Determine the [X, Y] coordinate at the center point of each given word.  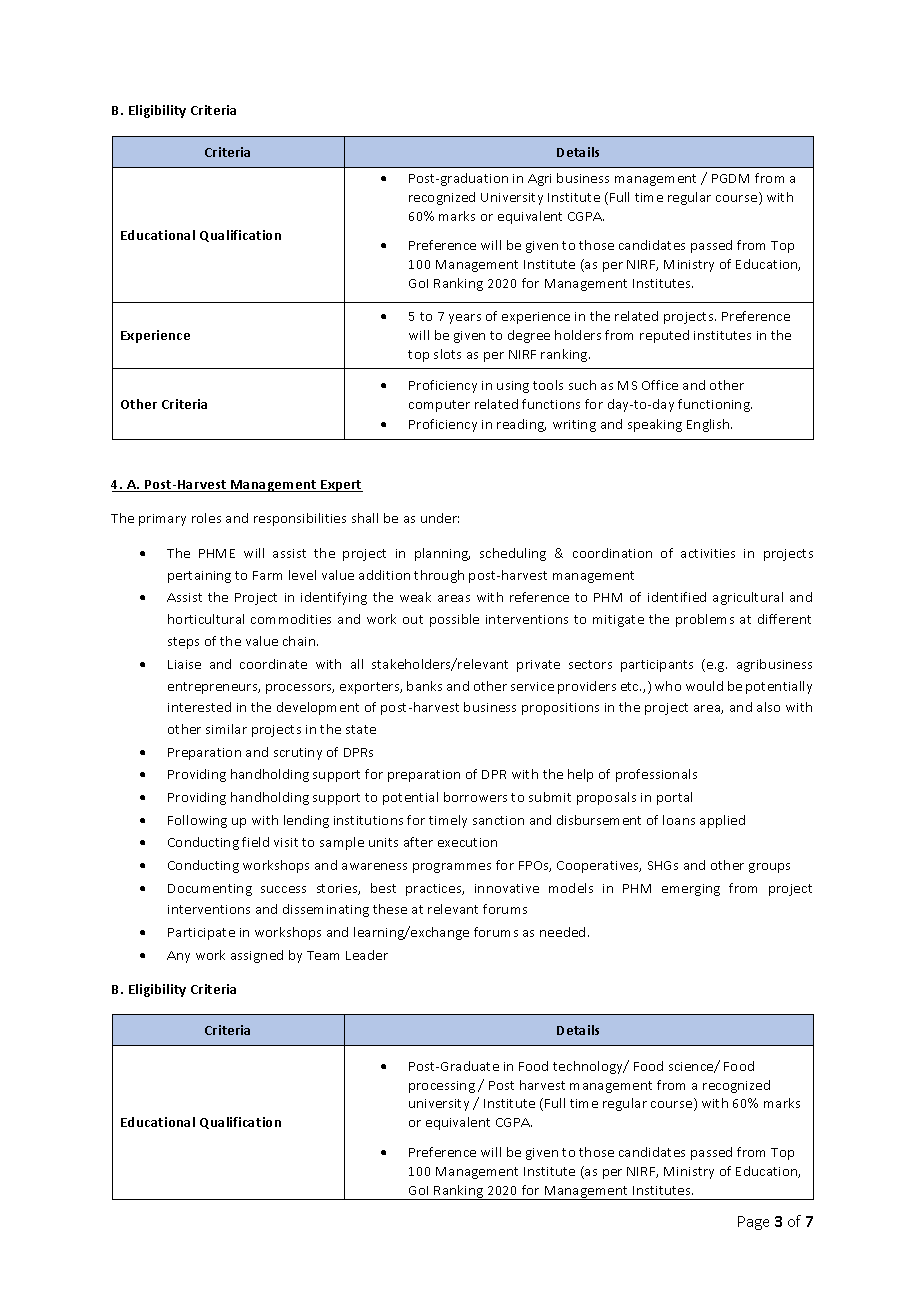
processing [442, 1087]
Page [753, 1223]
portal [674, 798]
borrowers [475, 797]
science [692, 1067]
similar [226, 729]
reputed [664, 336]
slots [447, 354]
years [465, 319]
